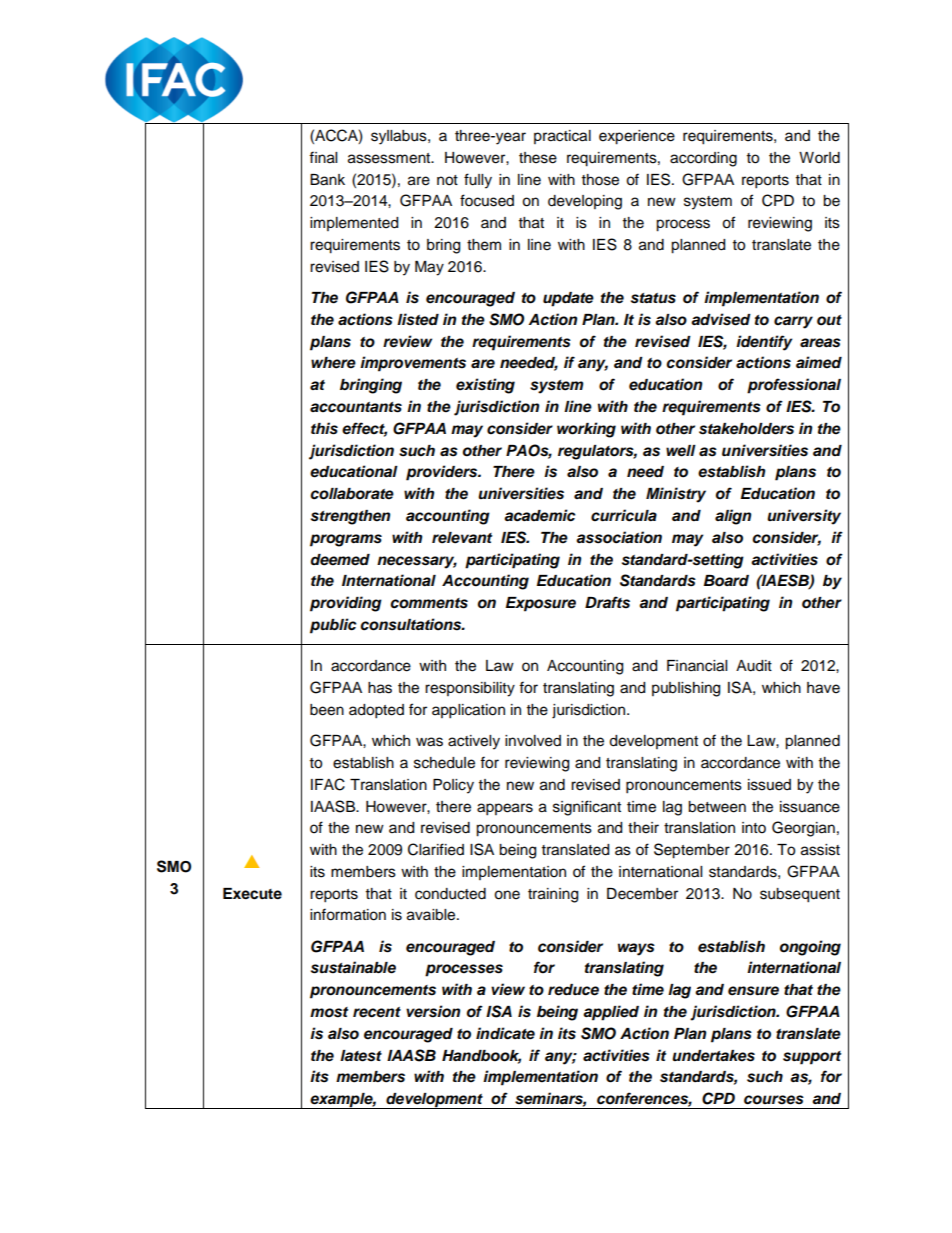  Describe the element at coordinates (327, 710) in the document. I see `been` at that location.
